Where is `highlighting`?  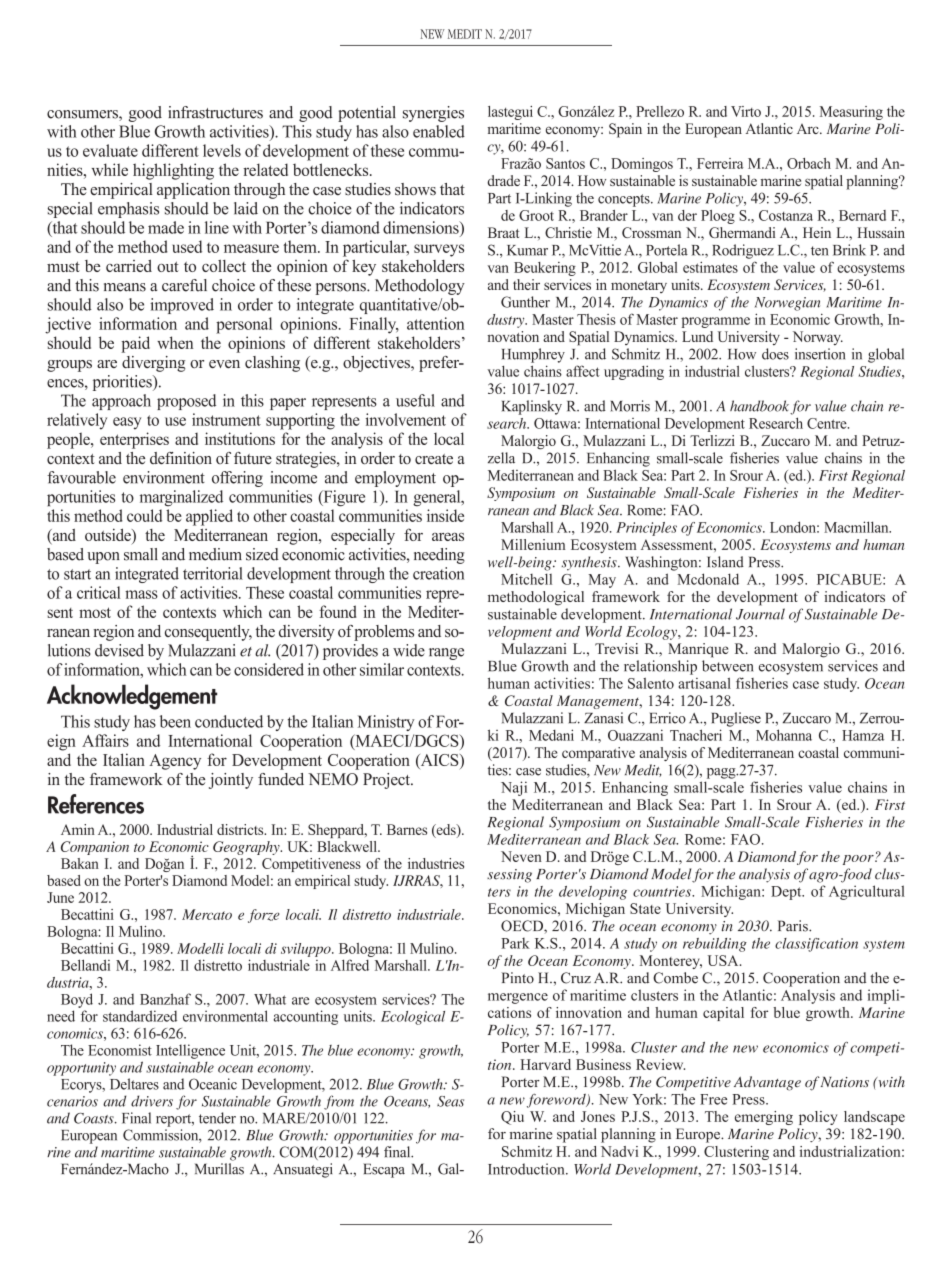
highlighting is located at coordinates (173, 171).
